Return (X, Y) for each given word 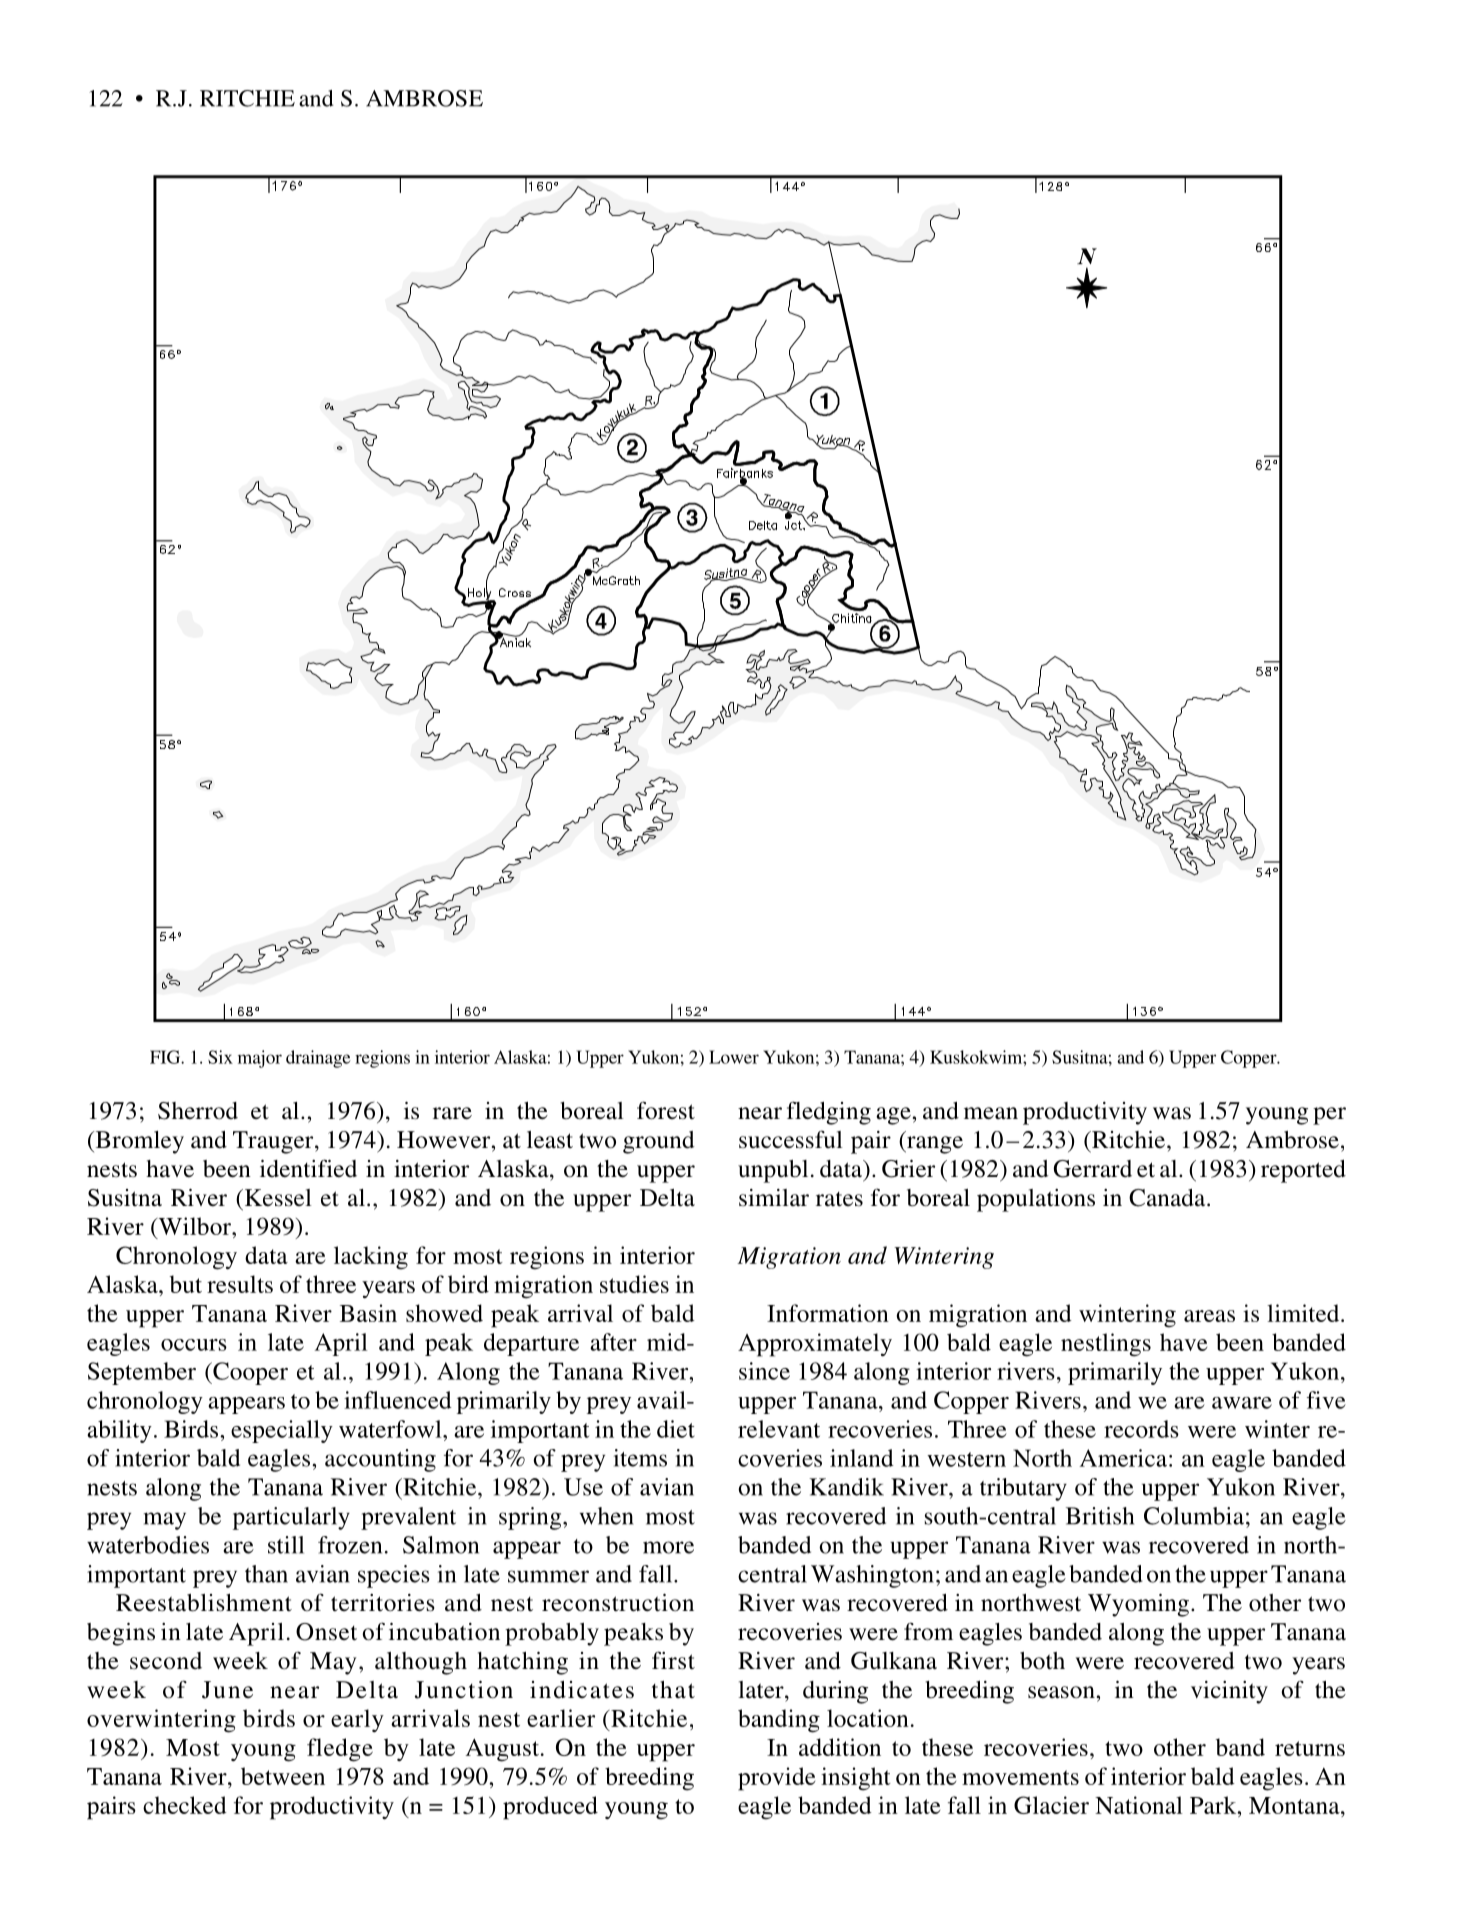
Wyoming (1138, 1605)
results (240, 1284)
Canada (1168, 1198)
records (1141, 1429)
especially (282, 1431)
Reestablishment (204, 1603)
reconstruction (618, 1603)
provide (776, 1779)
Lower (734, 1057)
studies (634, 1284)
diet (676, 1429)
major (260, 1059)
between (283, 1776)
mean (991, 1113)
